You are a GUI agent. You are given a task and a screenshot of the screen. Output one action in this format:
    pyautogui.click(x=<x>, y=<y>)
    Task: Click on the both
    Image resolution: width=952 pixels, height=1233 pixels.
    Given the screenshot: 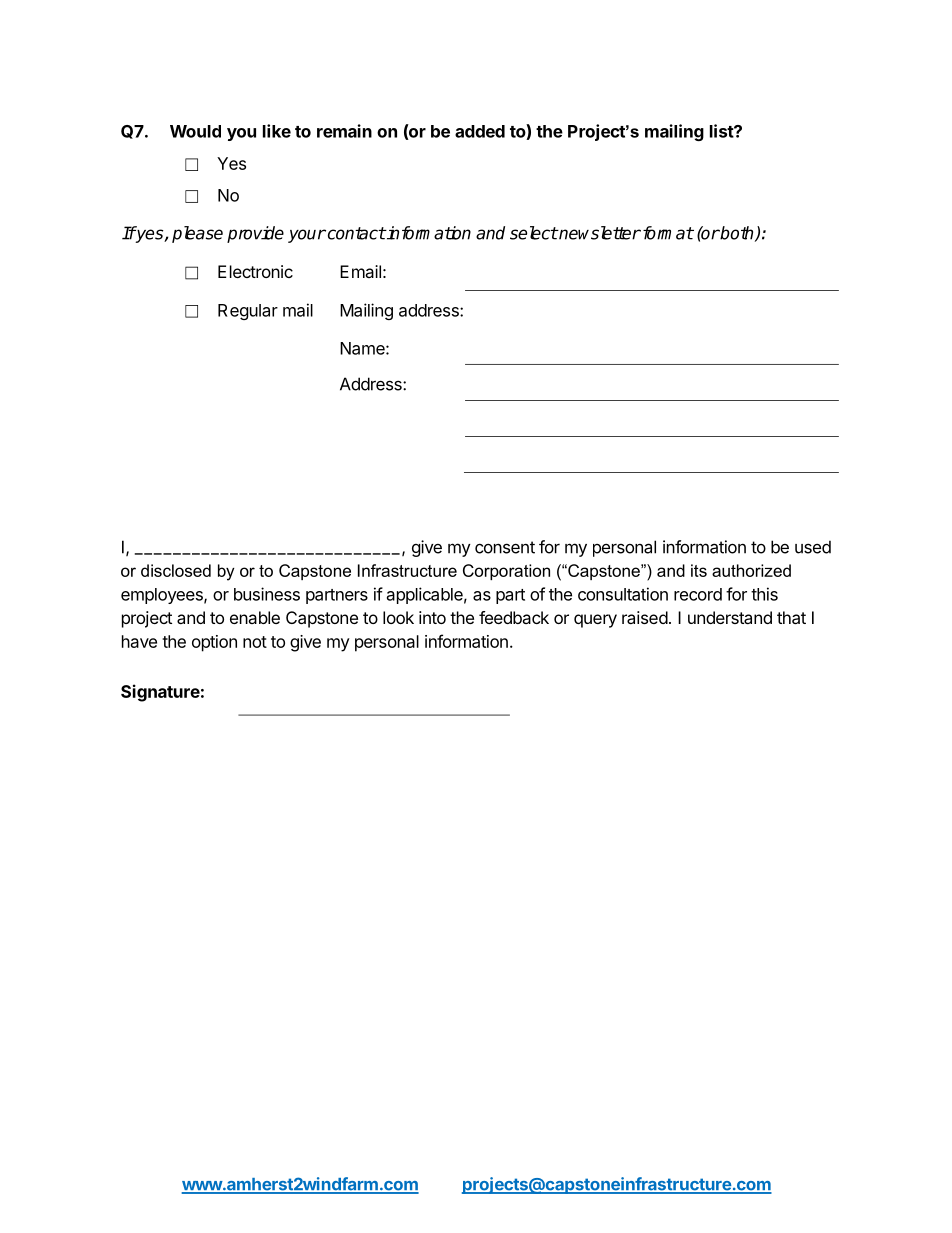 What is the action you would take?
    pyautogui.click(x=737, y=234)
